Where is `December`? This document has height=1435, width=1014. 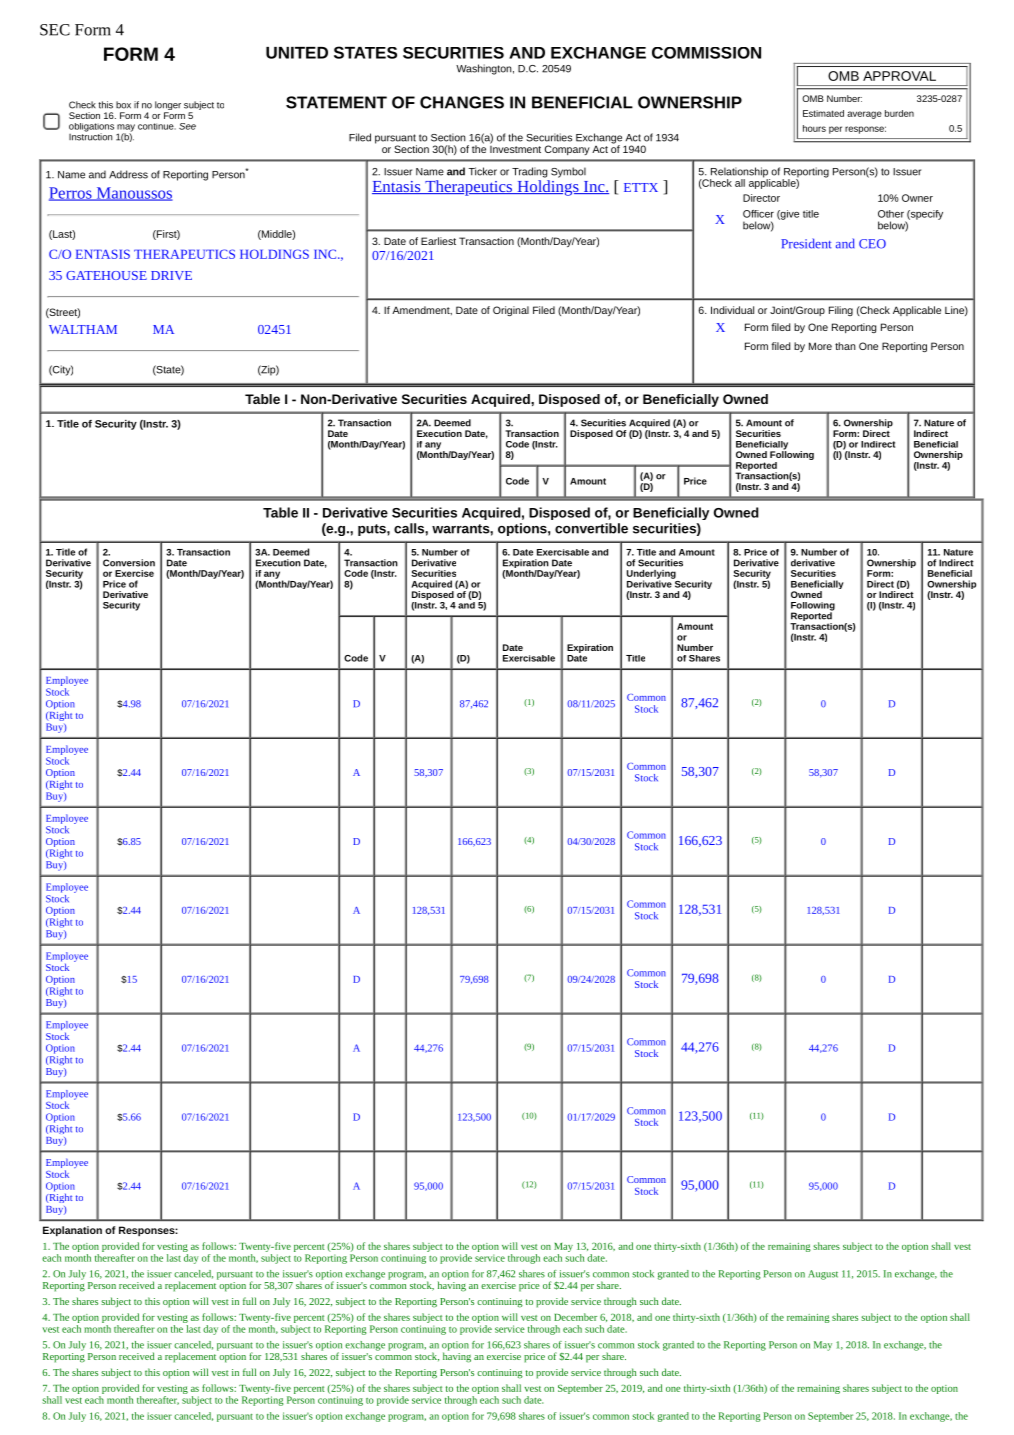 December is located at coordinates (575, 1317).
